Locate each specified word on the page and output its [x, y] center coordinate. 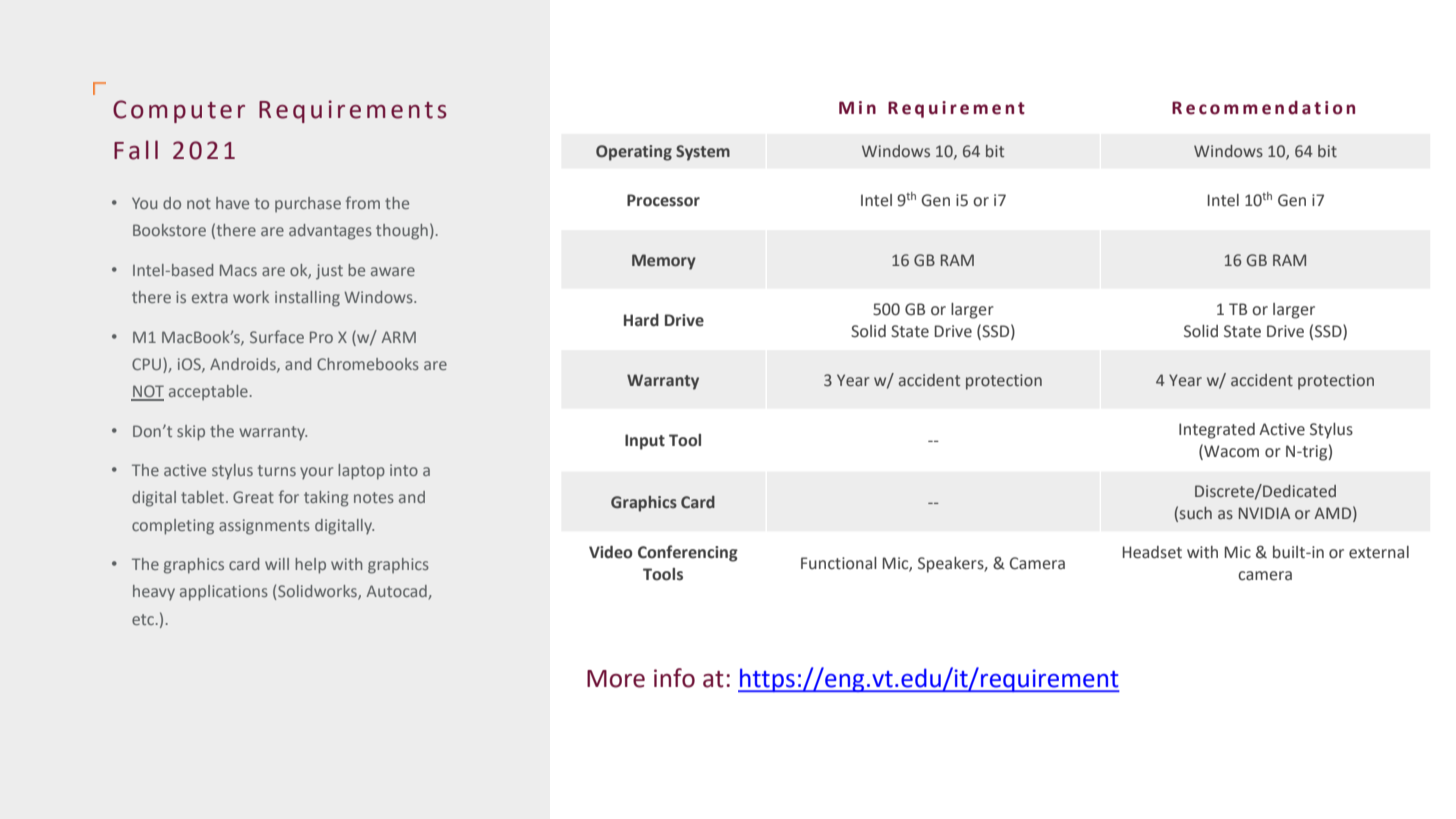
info [674, 678]
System [703, 153]
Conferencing [688, 553]
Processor [663, 200]
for [289, 496]
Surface [277, 336]
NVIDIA [1264, 513]
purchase [308, 204]
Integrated [1217, 431]
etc [143, 619]
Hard [641, 320]
